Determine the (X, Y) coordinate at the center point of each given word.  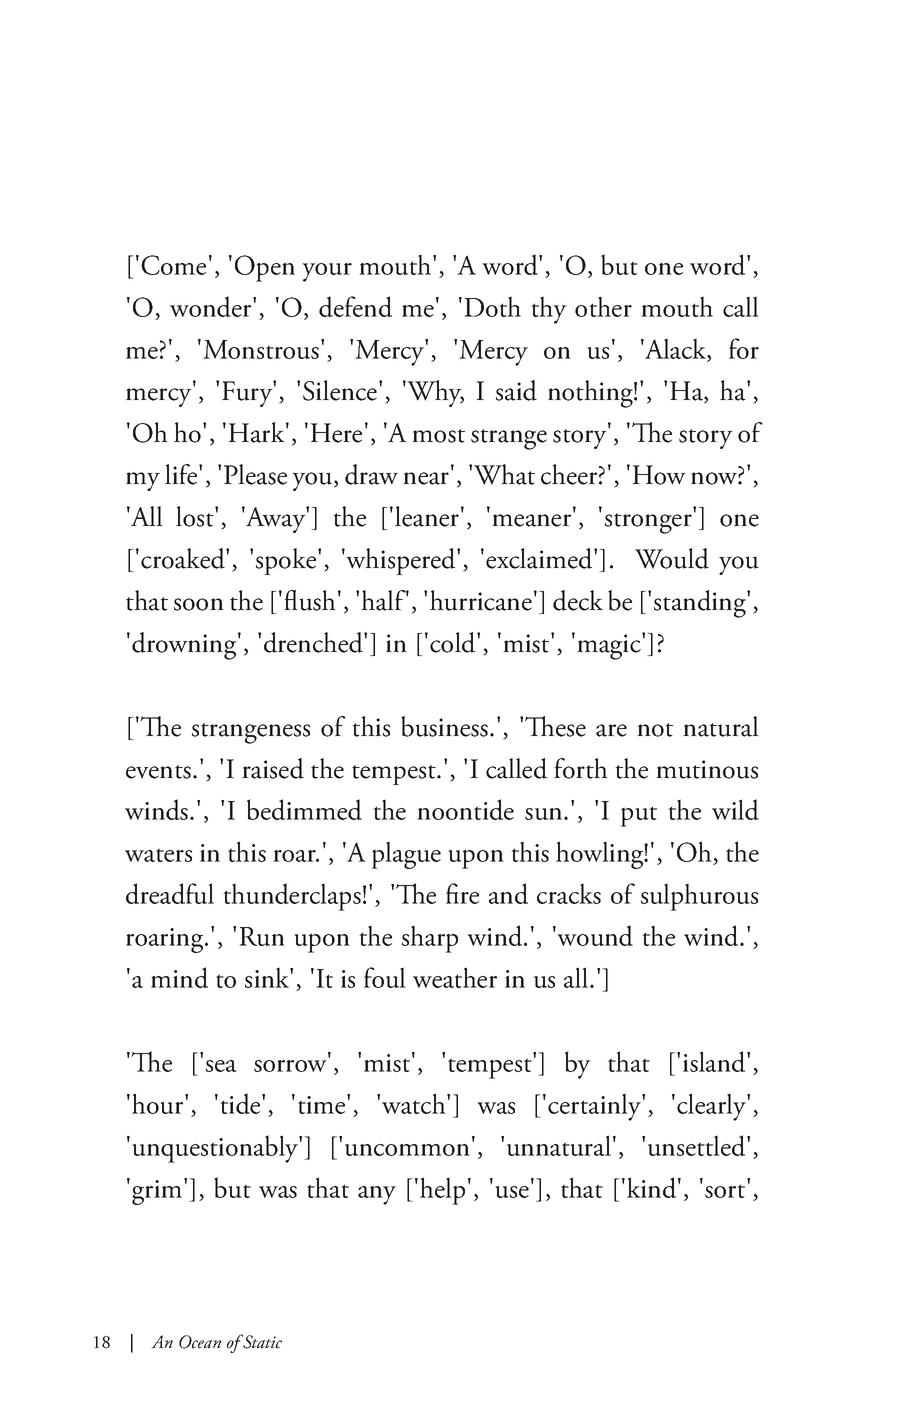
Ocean (200, 1342)
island (715, 1061)
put (638, 816)
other (603, 306)
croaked (184, 558)
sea (221, 1066)
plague (406, 855)
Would (672, 558)
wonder (212, 306)
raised (273, 768)
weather (455, 977)
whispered (401, 561)
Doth (492, 306)
